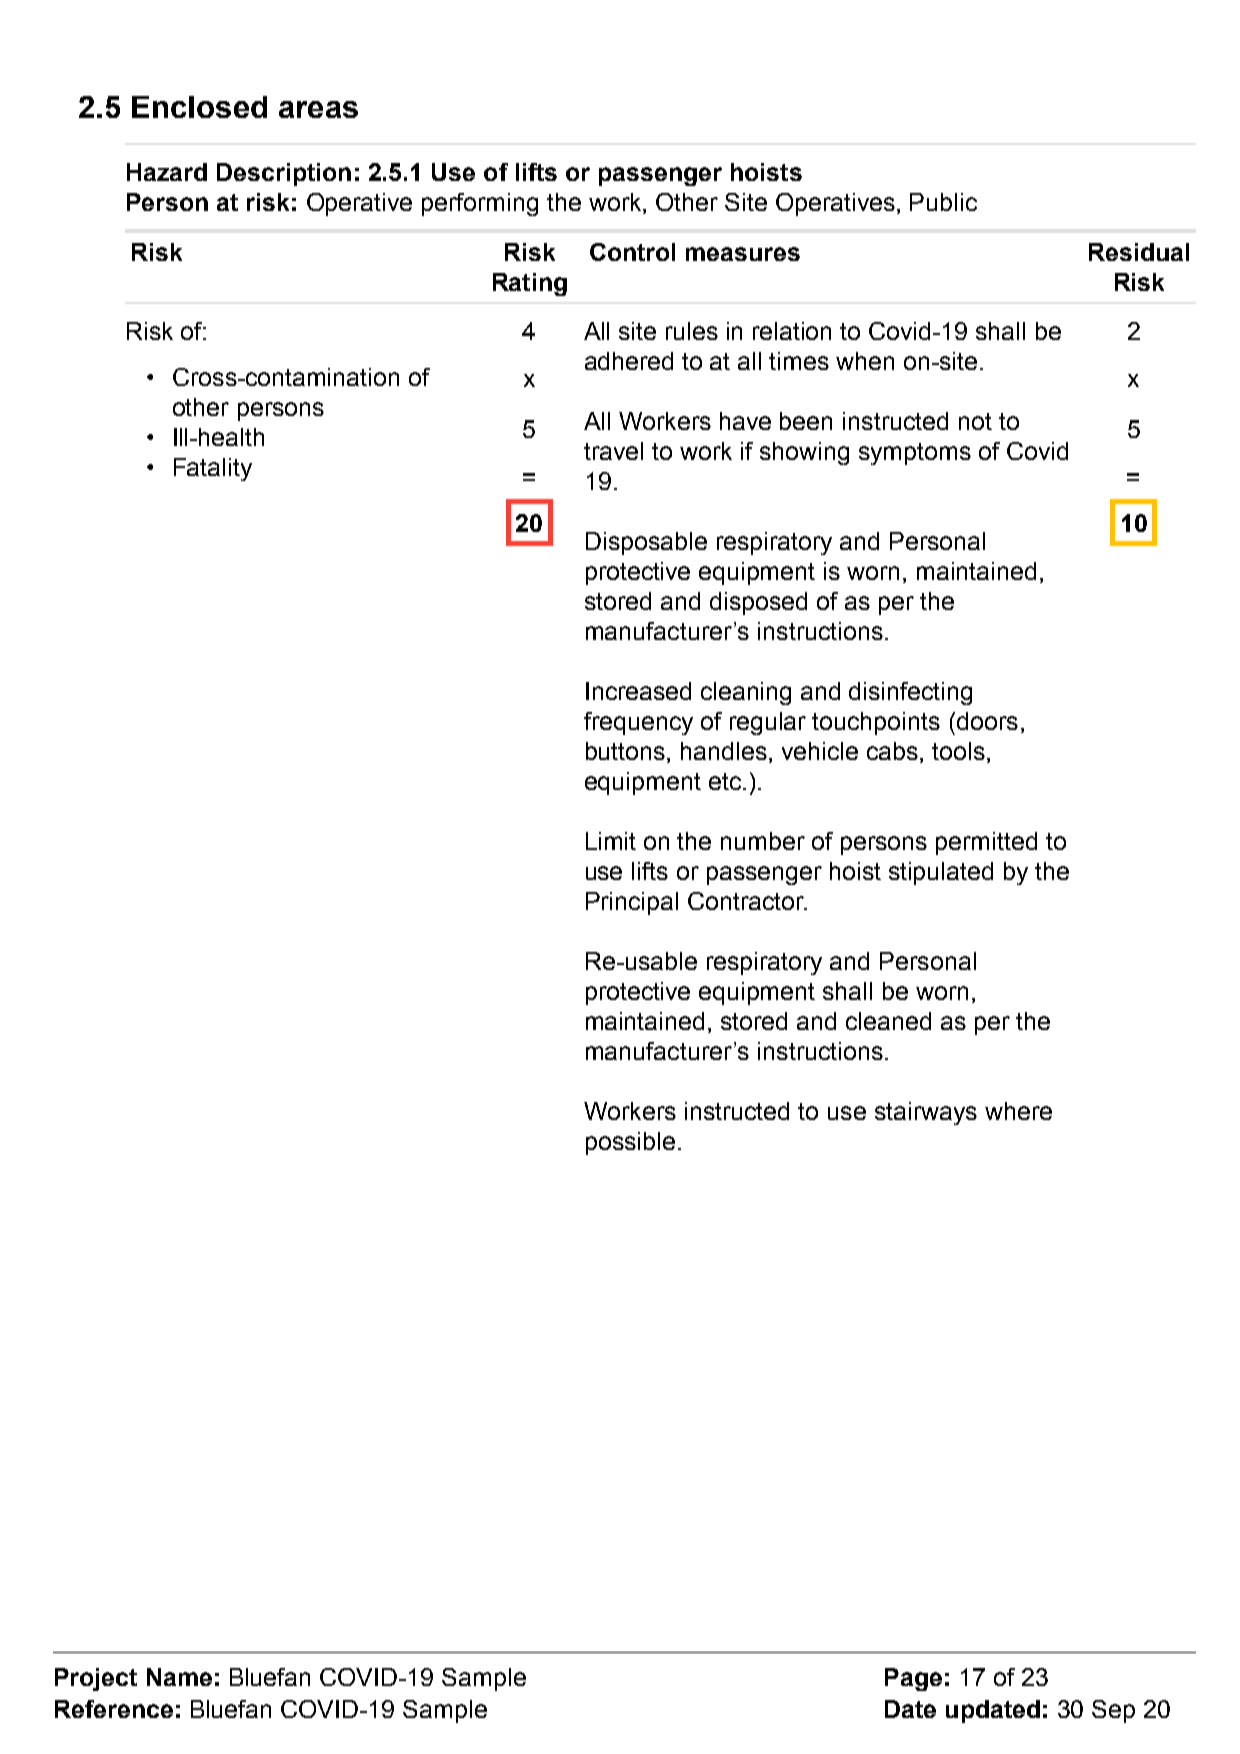 The height and width of the image is (1754, 1240). I want to click on Name, so click(179, 1677).
